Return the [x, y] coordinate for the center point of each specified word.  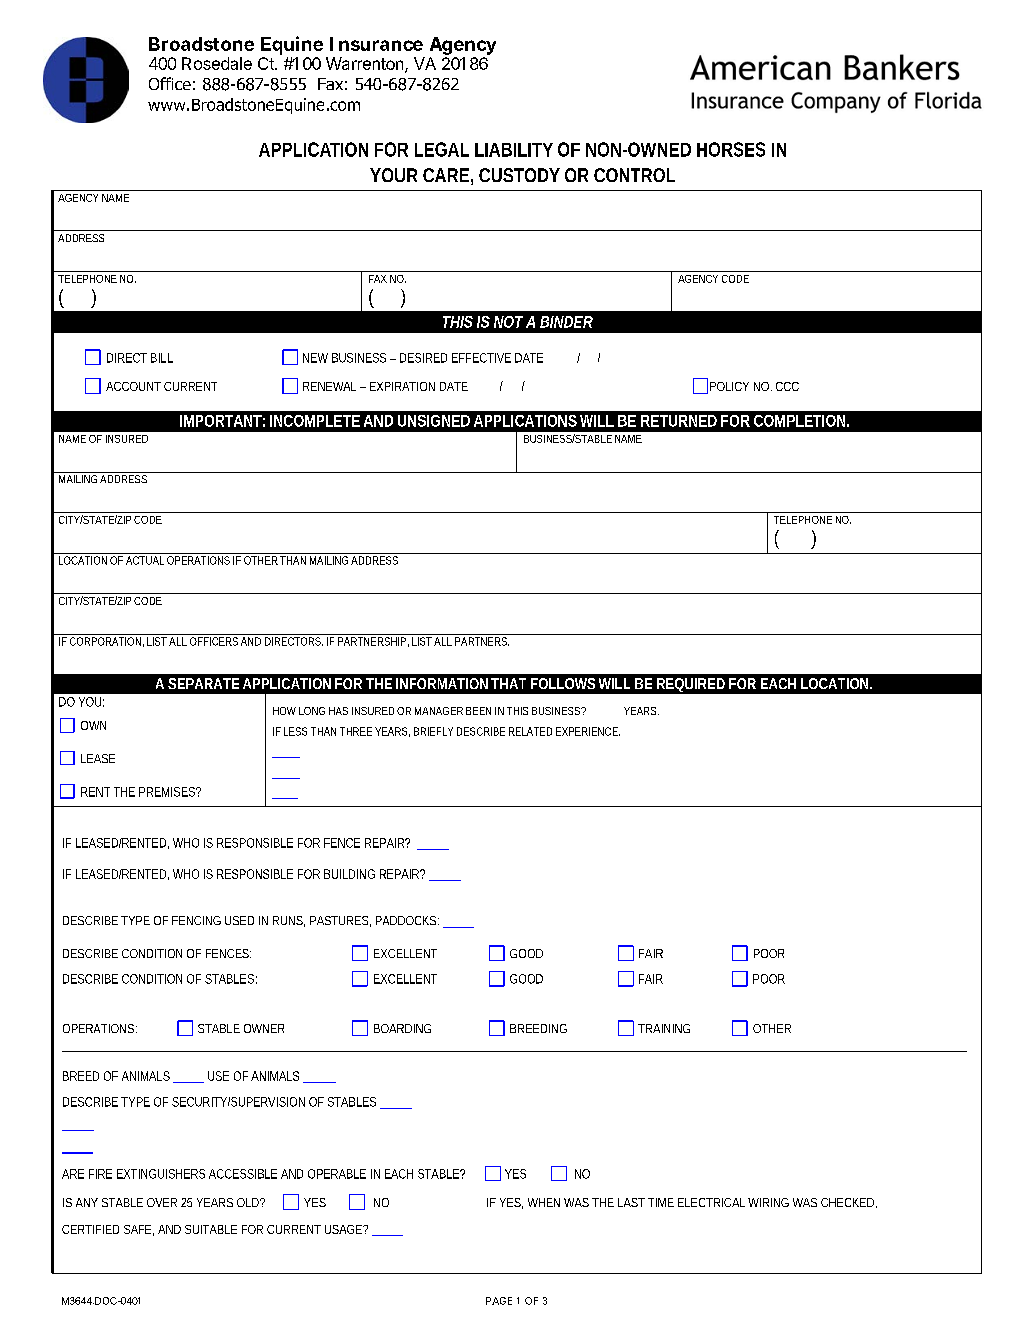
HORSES [731, 149]
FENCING [196, 920]
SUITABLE [211, 1229]
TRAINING [664, 1028]
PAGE [499, 1301]
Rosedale [217, 63]
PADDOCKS [407, 920]
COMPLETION [801, 421]
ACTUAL [145, 559]
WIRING [768, 1202]
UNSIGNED [434, 421]
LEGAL [442, 149]
